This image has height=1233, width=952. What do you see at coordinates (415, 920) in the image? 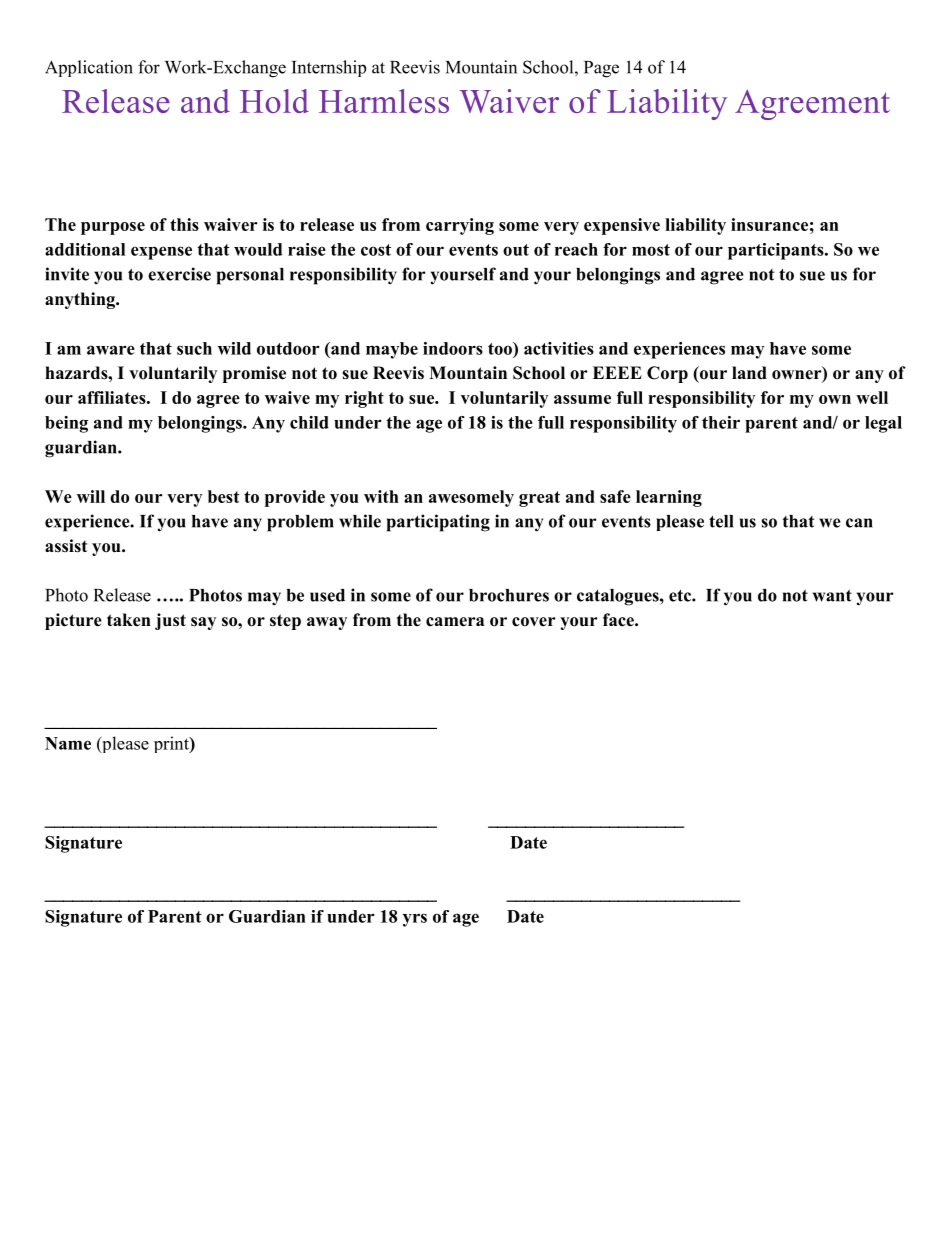
I see `yrs` at bounding box center [415, 920].
